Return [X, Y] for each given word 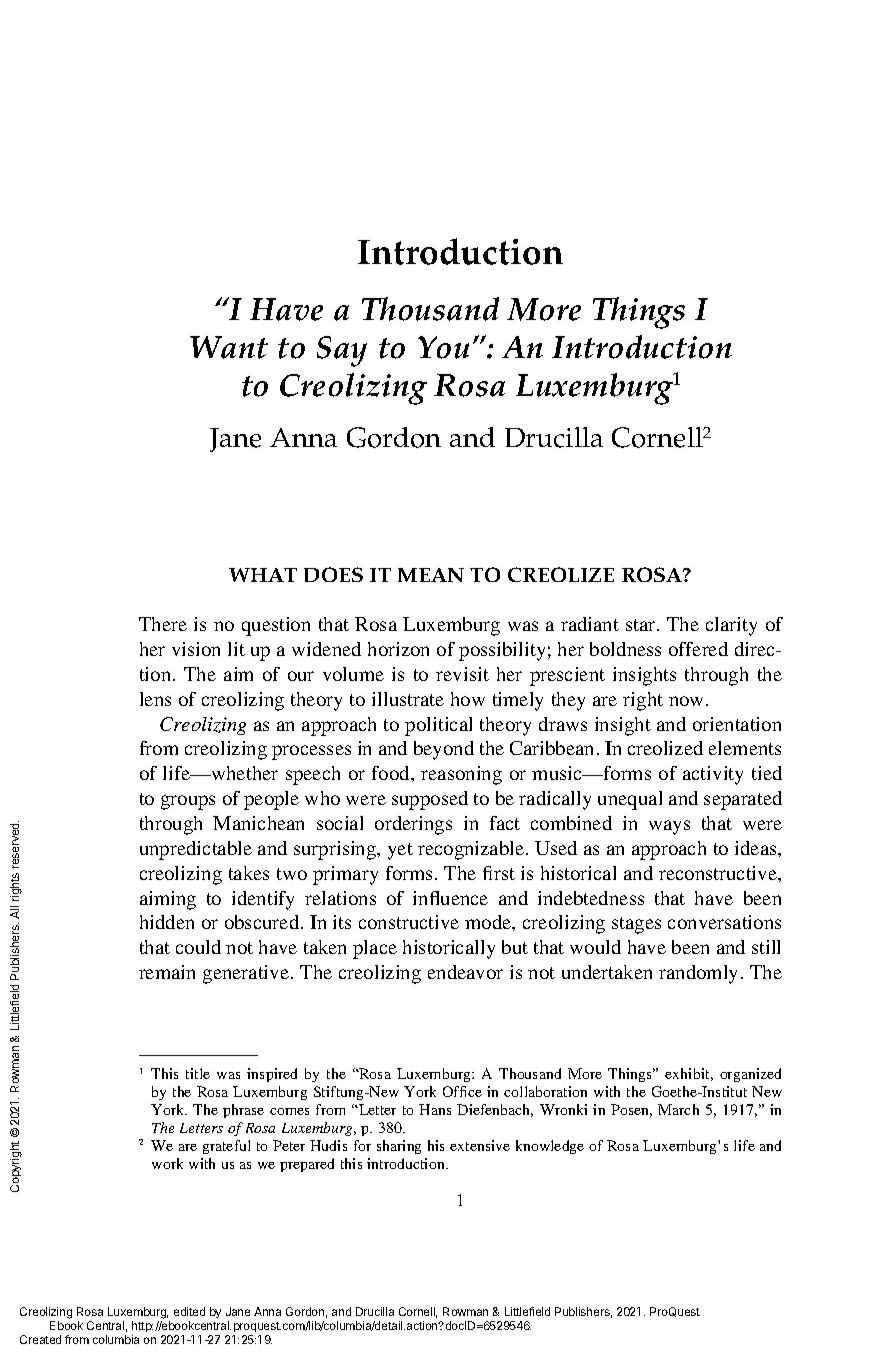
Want [229, 347]
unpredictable [196, 850]
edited [189, 1311]
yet [400, 851]
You [443, 347]
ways [669, 827]
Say [342, 351]
